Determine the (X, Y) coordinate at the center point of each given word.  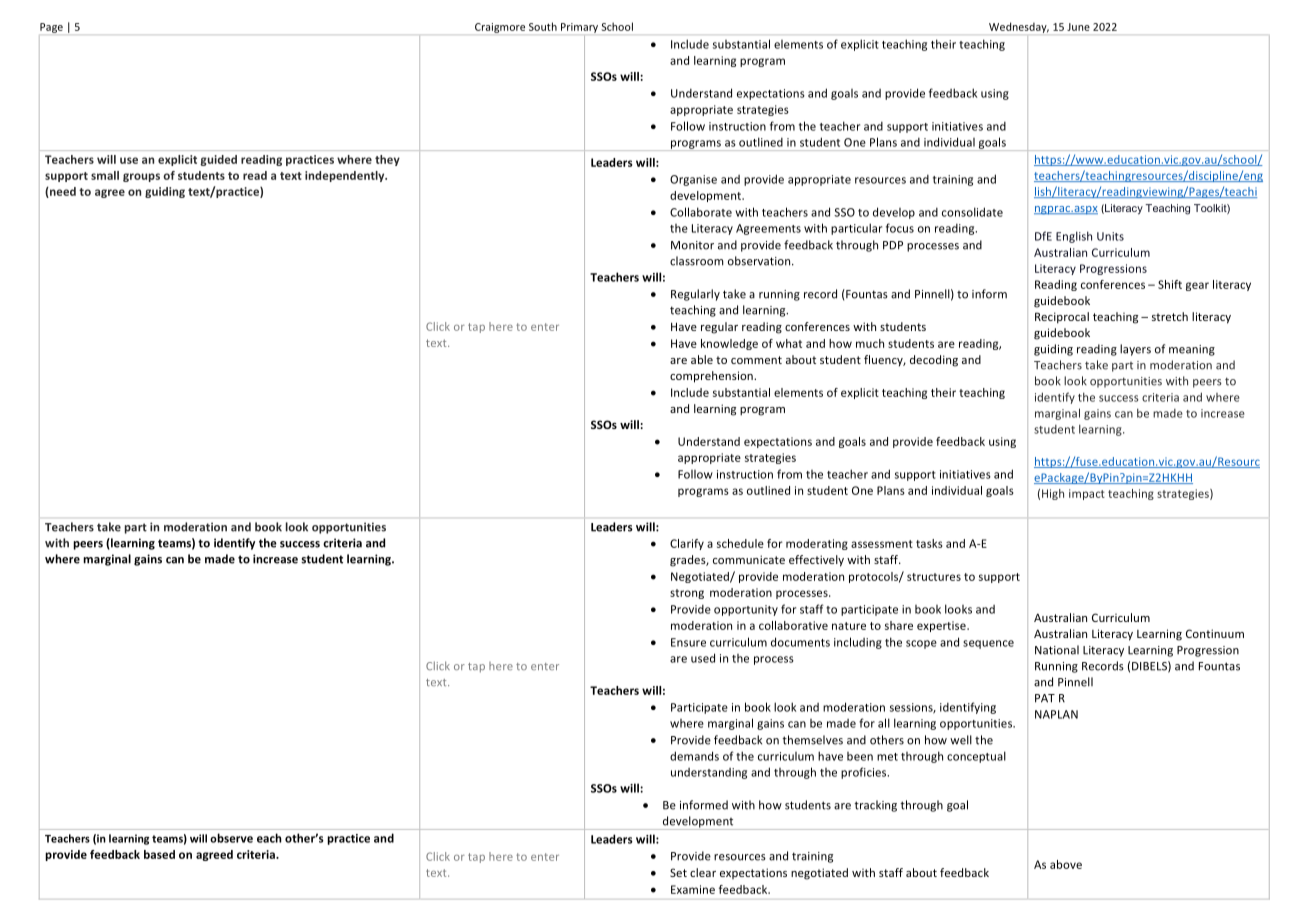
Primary (579, 28)
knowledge (729, 344)
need (62, 192)
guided (218, 160)
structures (934, 577)
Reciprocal (1062, 318)
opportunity (746, 610)
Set (678, 872)
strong (687, 594)
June (1078, 27)
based (159, 854)
